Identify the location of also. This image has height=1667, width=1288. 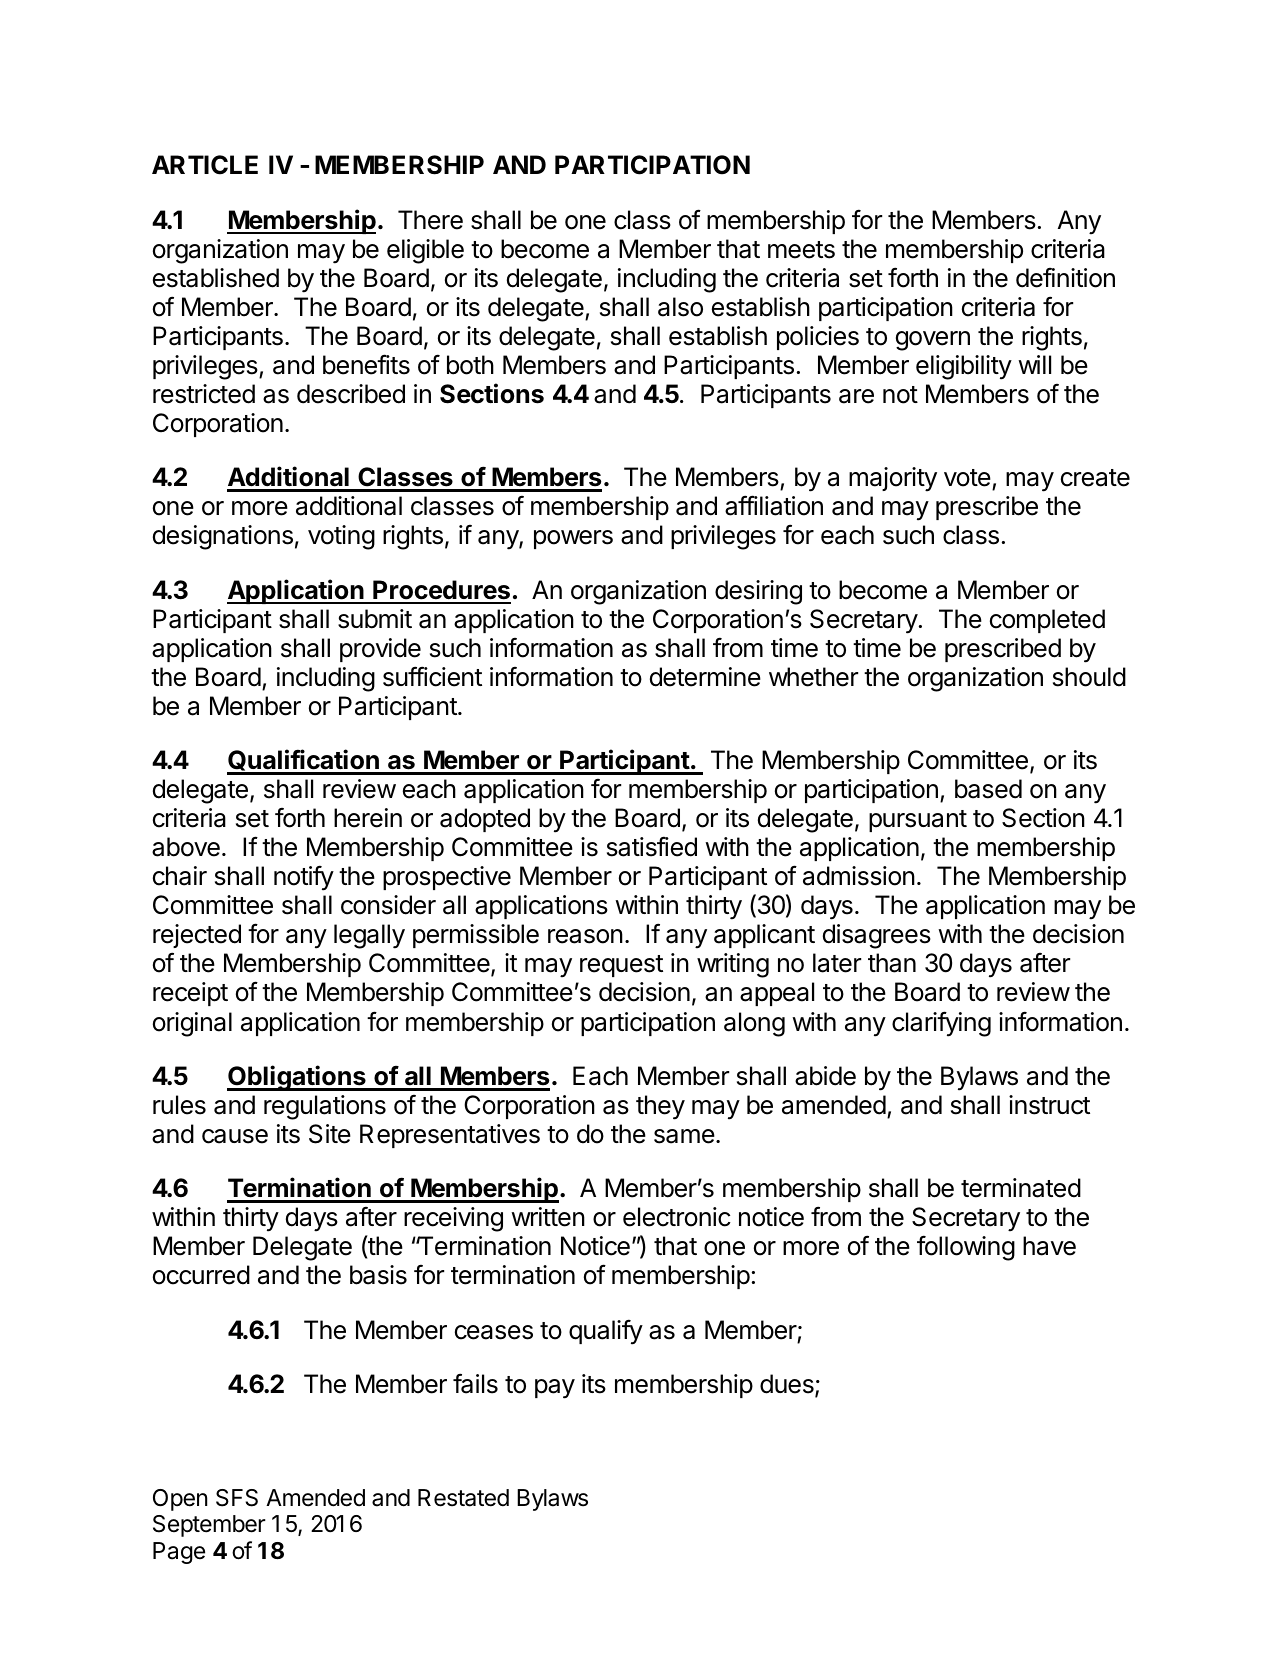
(680, 307).
